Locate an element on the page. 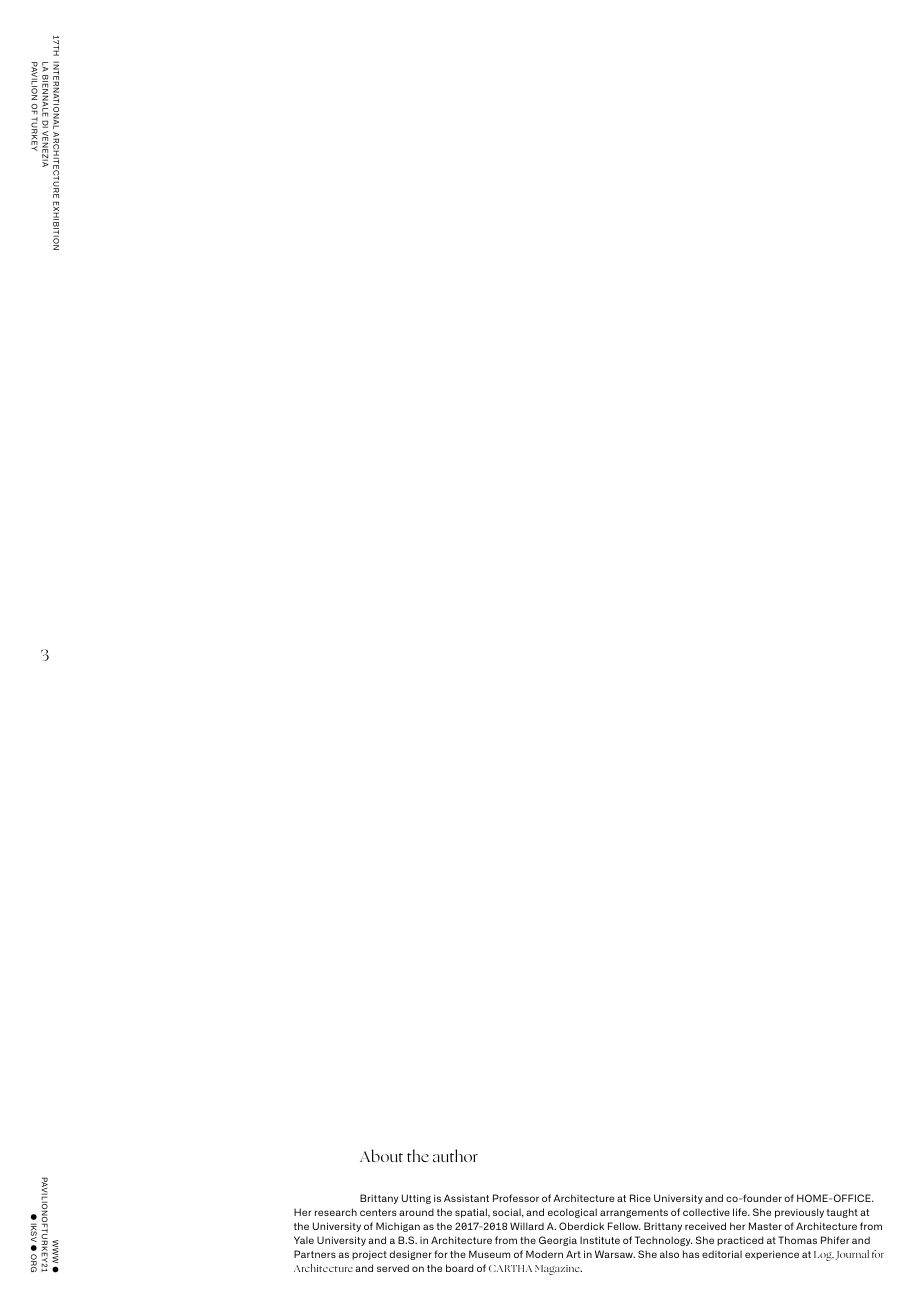 The width and height of the page is (924, 1308). Rice is located at coordinates (640, 1198).
